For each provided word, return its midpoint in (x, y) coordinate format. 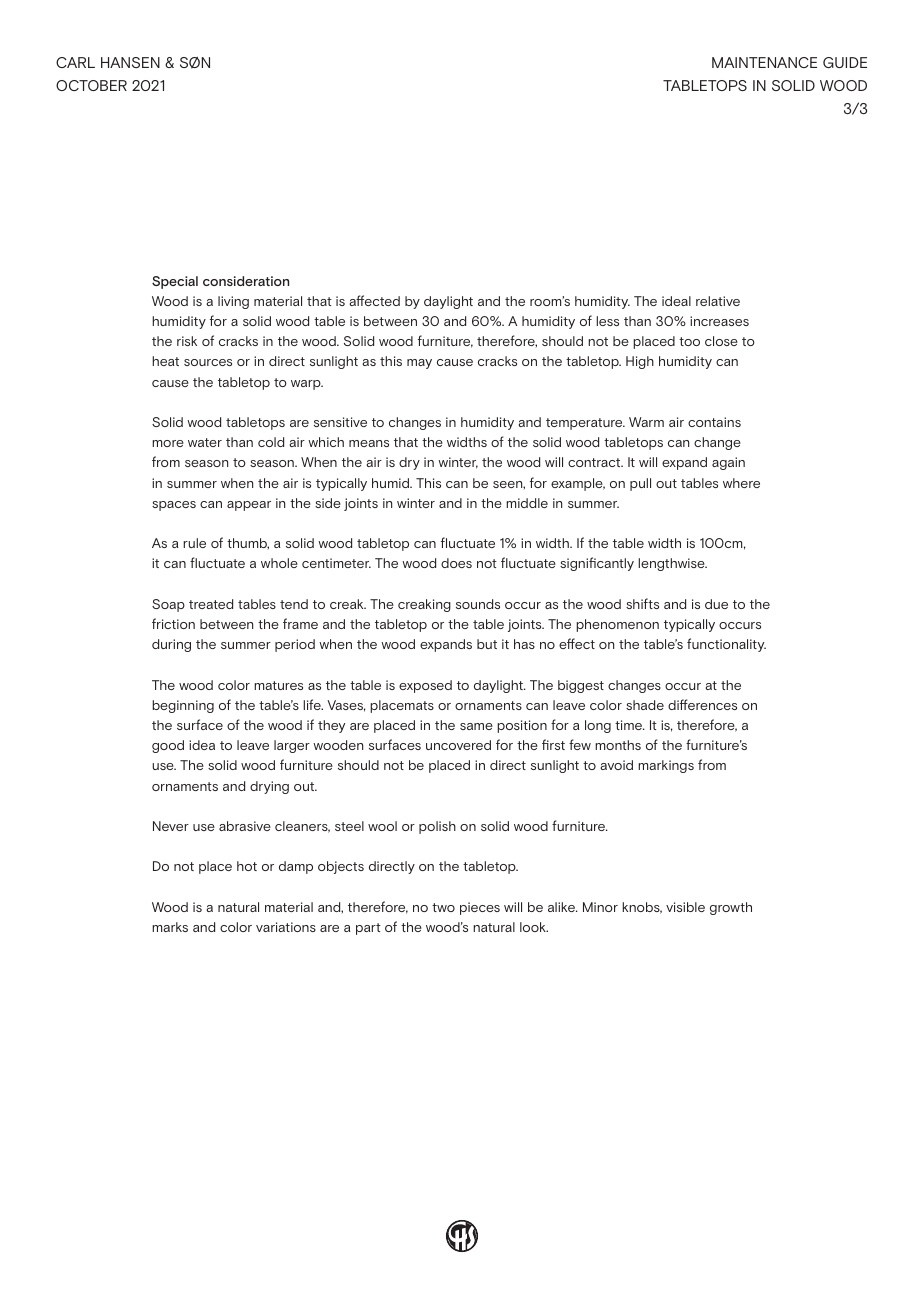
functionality (726, 645)
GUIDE (845, 62)
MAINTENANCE (764, 62)
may (419, 364)
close (721, 341)
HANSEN (130, 62)
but (487, 644)
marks (170, 927)
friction (173, 623)
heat (165, 361)
